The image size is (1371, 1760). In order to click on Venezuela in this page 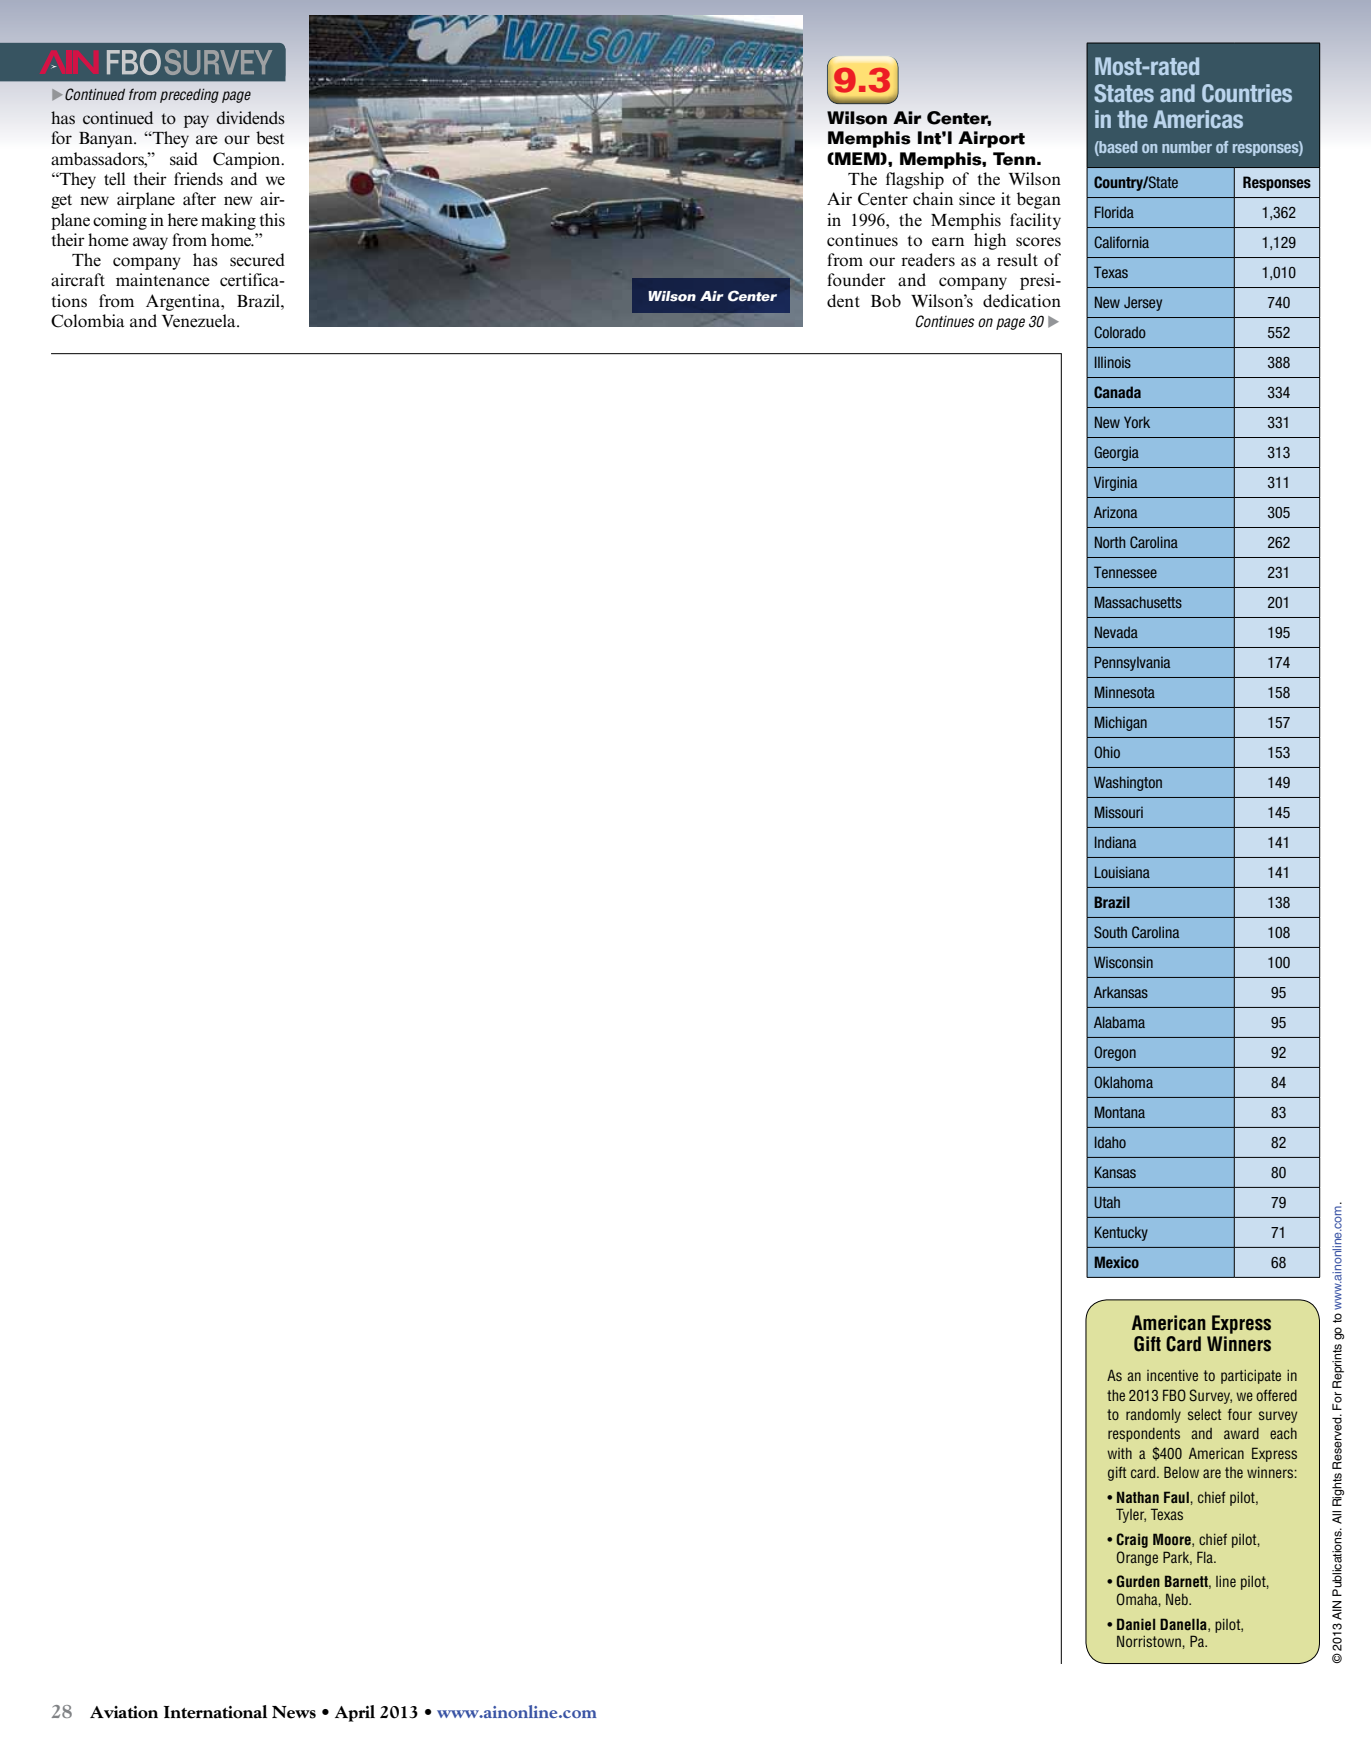, I will do `click(200, 321)`.
